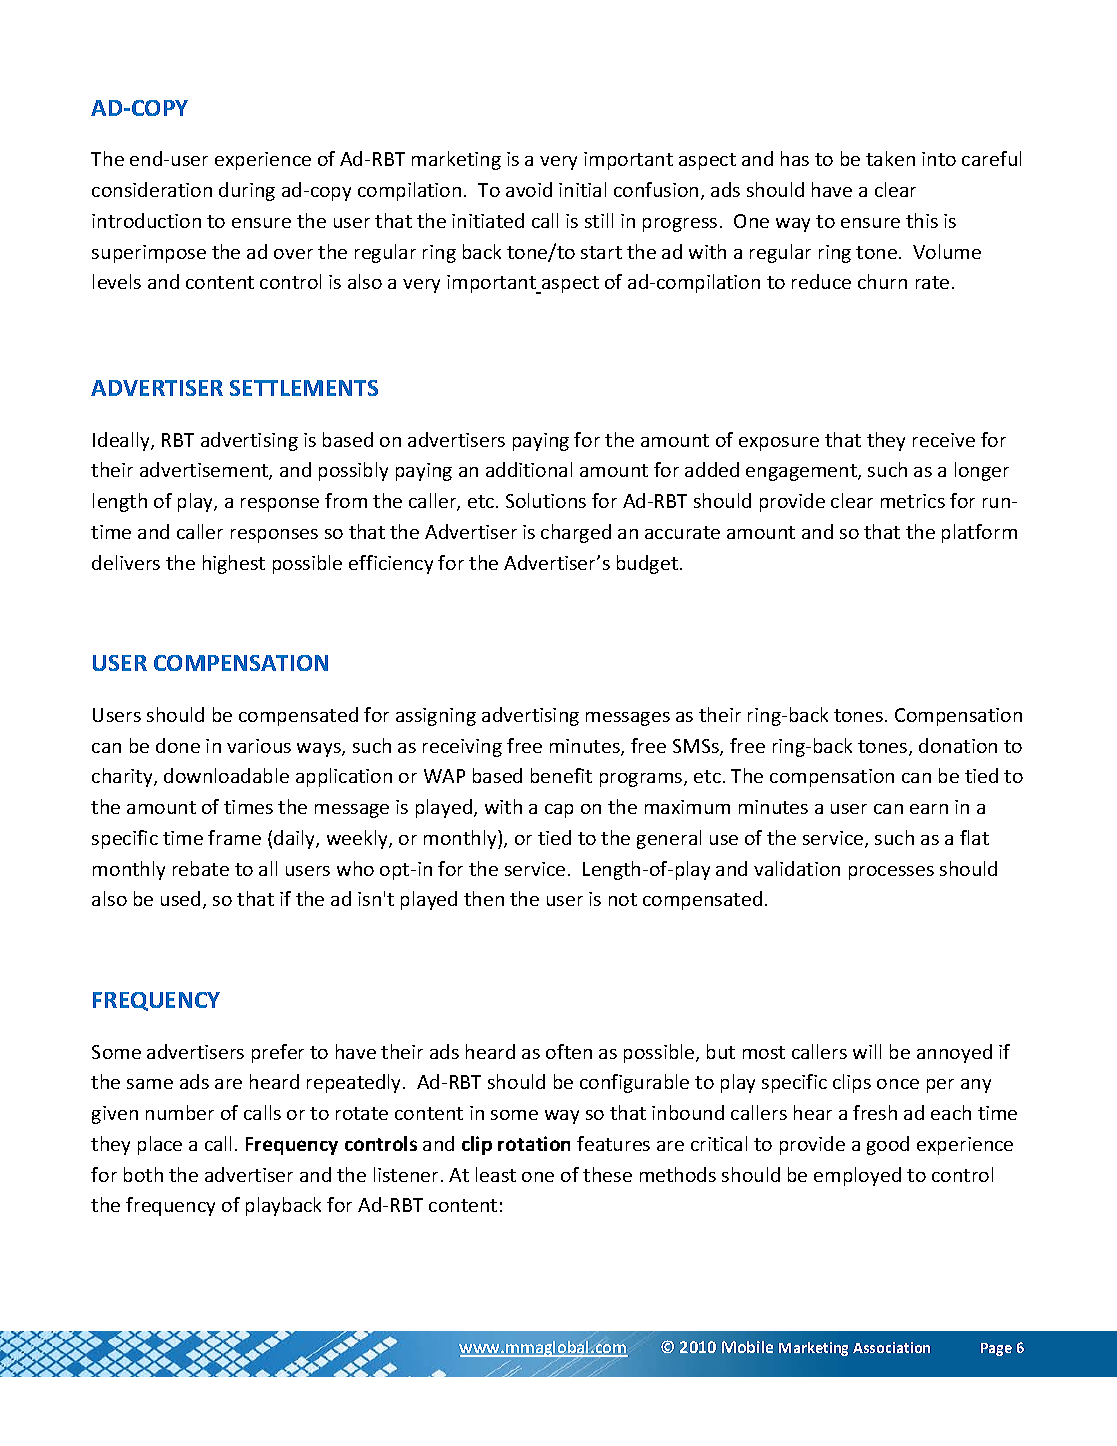  What do you see at coordinates (226, 775) in the image?
I see `downloadable` at bounding box center [226, 775].
